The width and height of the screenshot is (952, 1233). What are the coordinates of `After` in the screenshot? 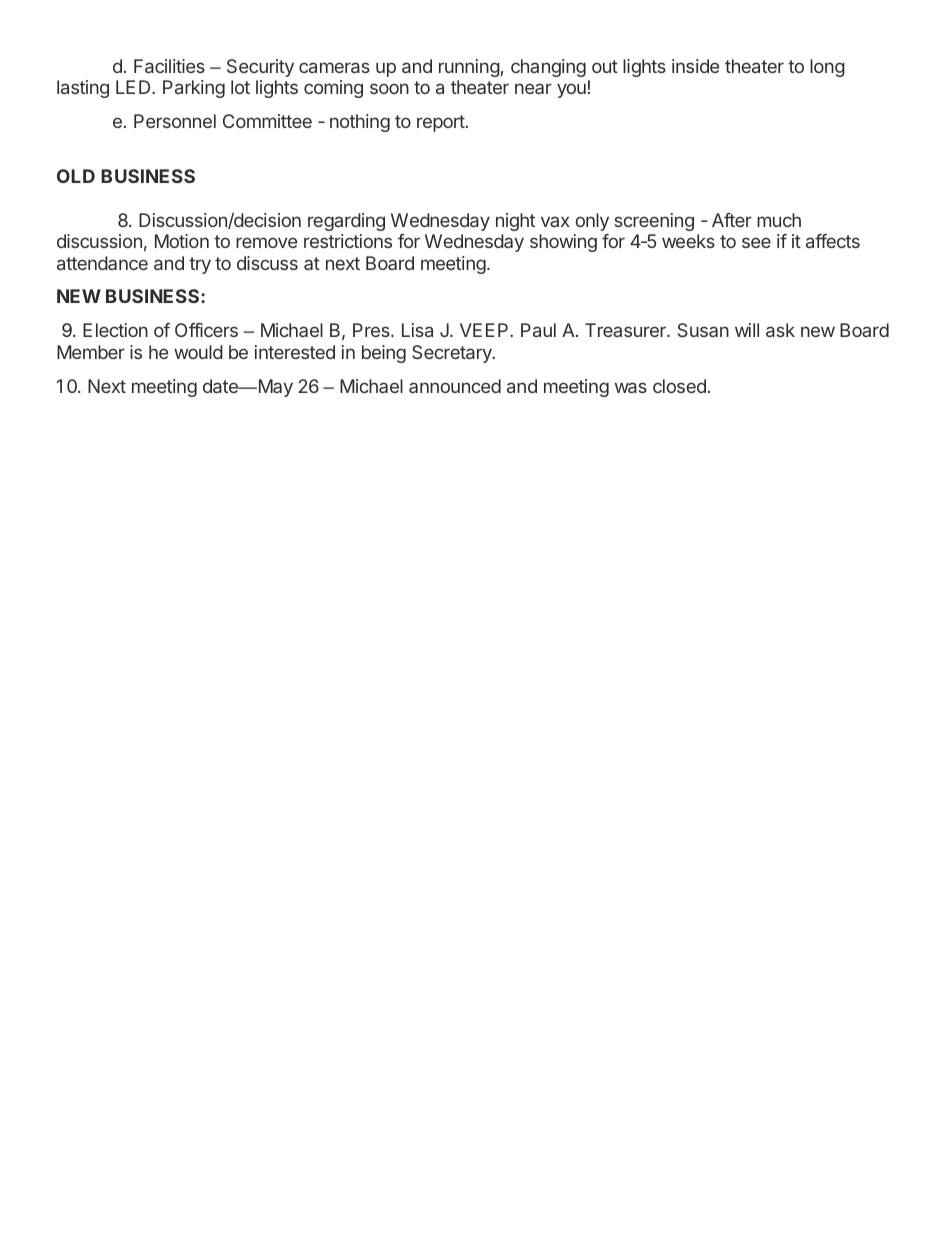 It's located at (732, 220).
